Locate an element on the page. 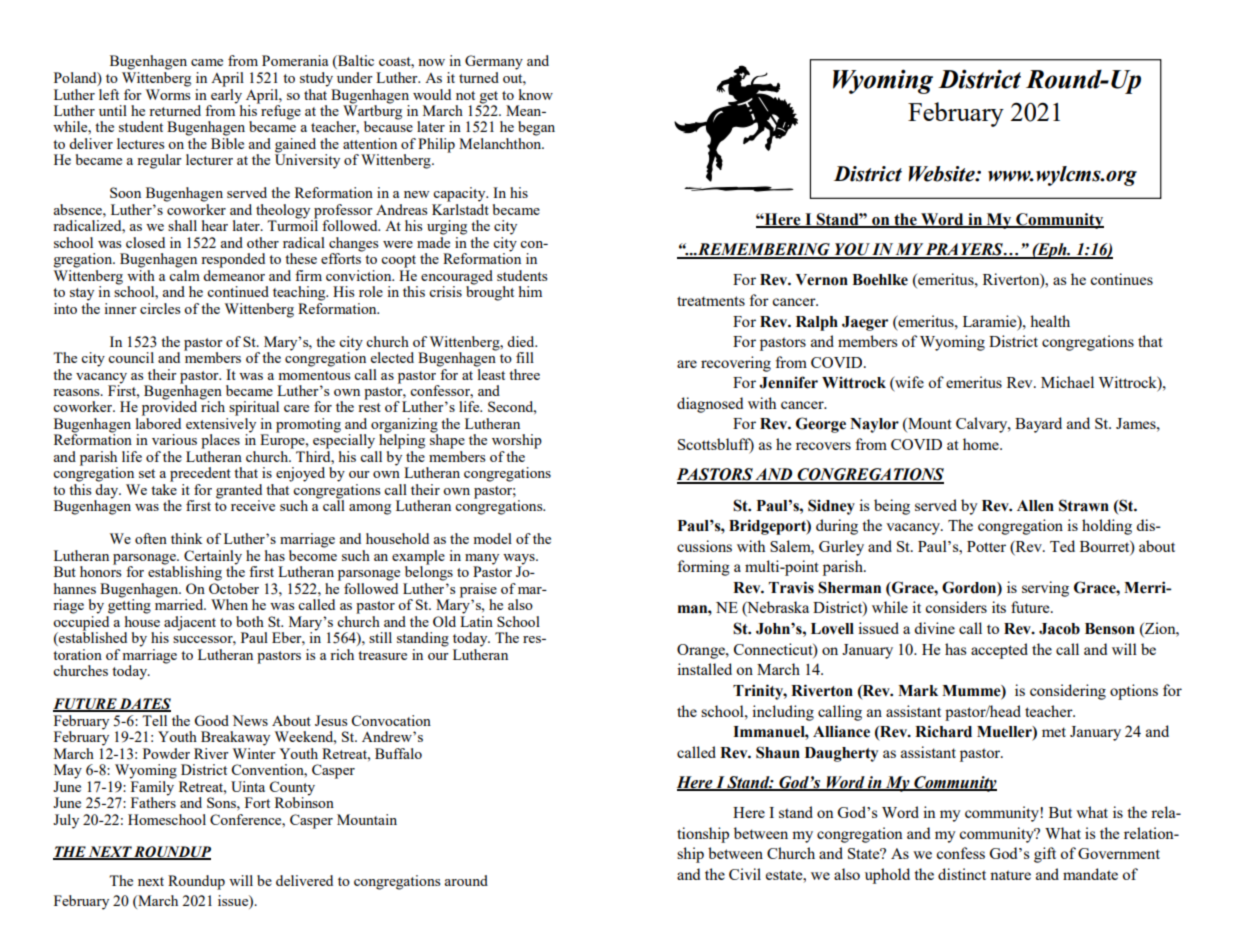  gift is located at coordinates (1045, 855).
